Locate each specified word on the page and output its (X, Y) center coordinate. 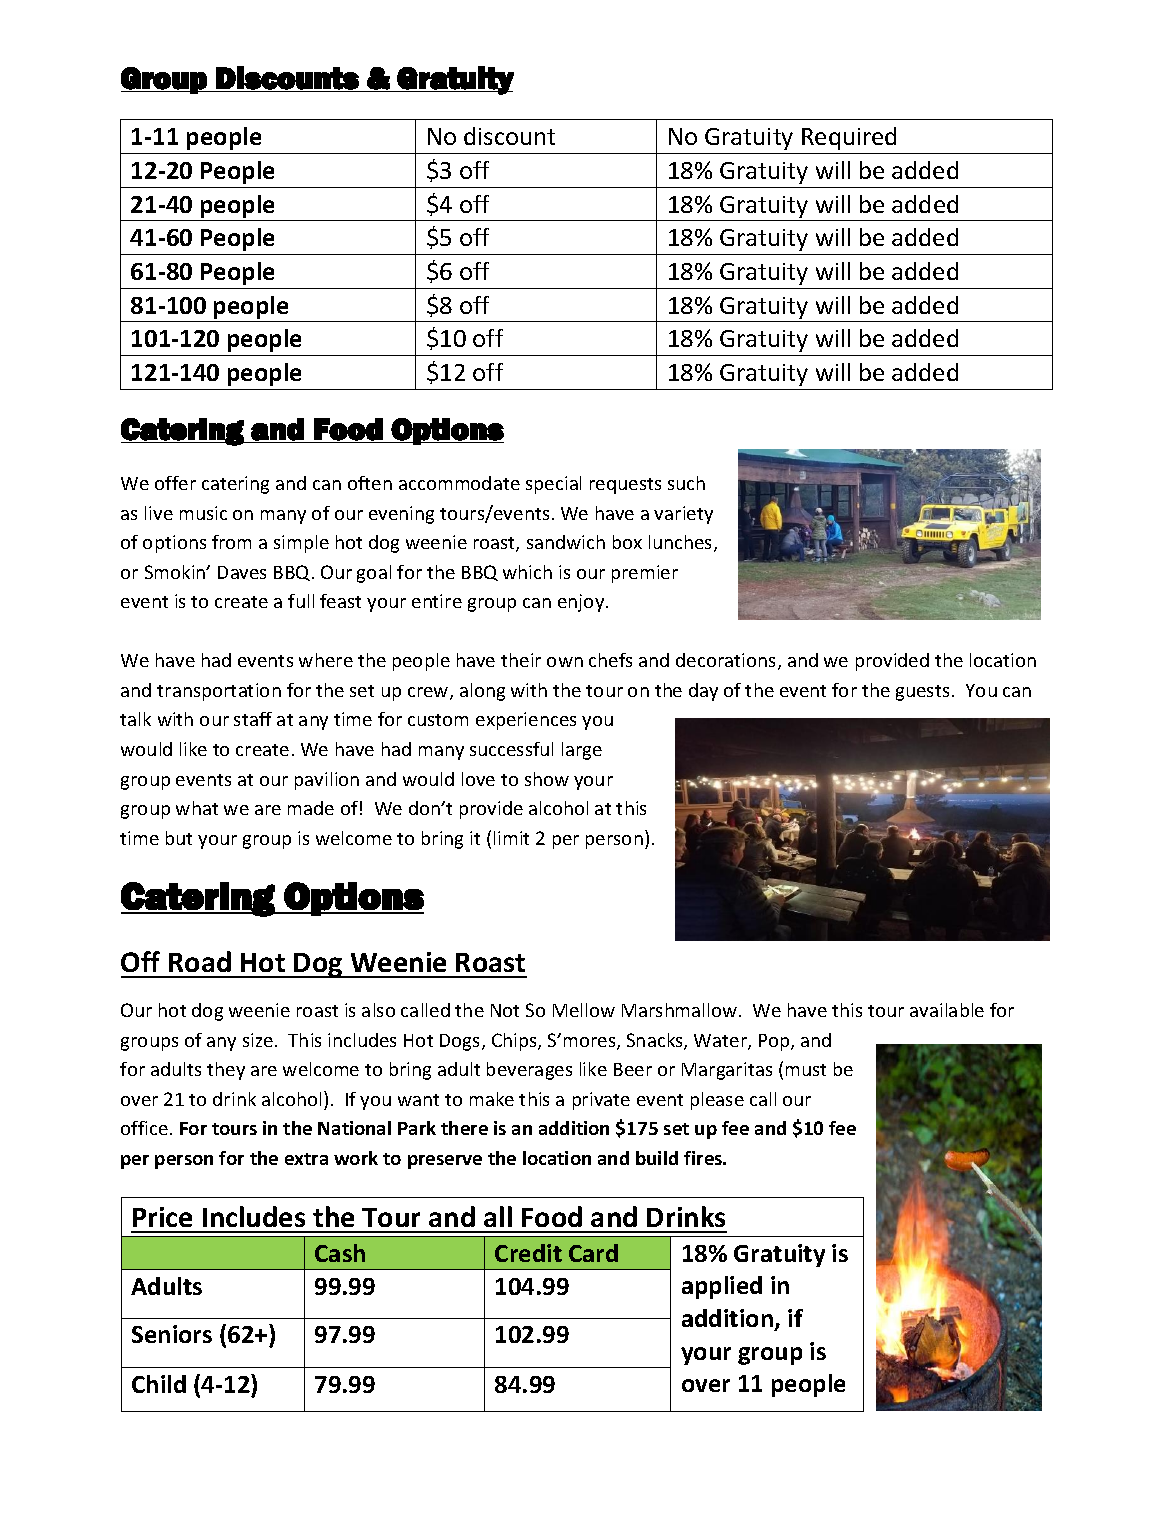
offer (175, 483)
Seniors (172, 1334)
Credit (528, 1253)
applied (722, 1287)
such (686, 483)
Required (849, 138)
